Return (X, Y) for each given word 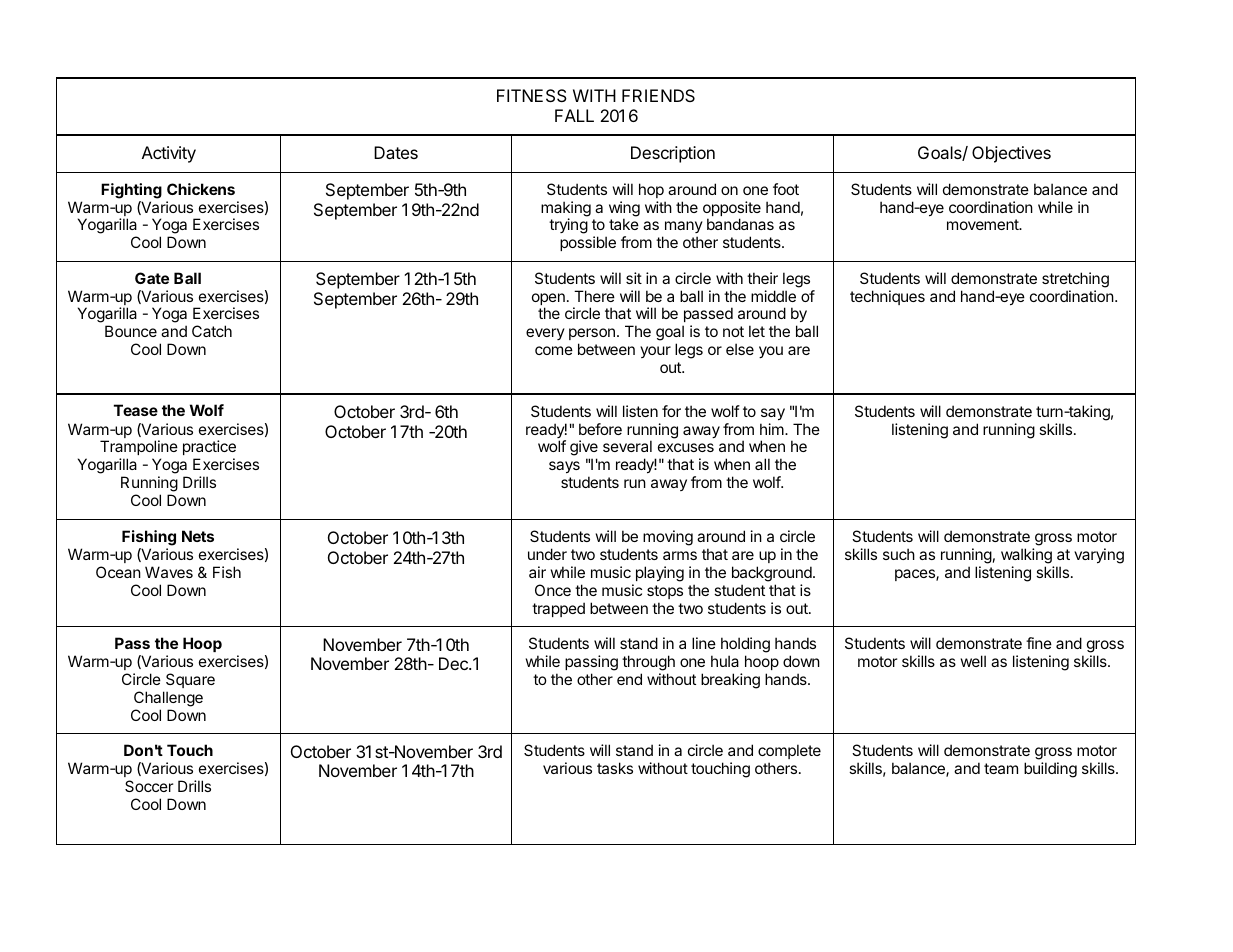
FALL (574, 115)
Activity (169, 154)
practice (209, 449)
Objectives (1011, 154)
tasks (615, 768)
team (1001, 768)
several (627, 446)
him (773, 429)
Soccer (149, 786)
